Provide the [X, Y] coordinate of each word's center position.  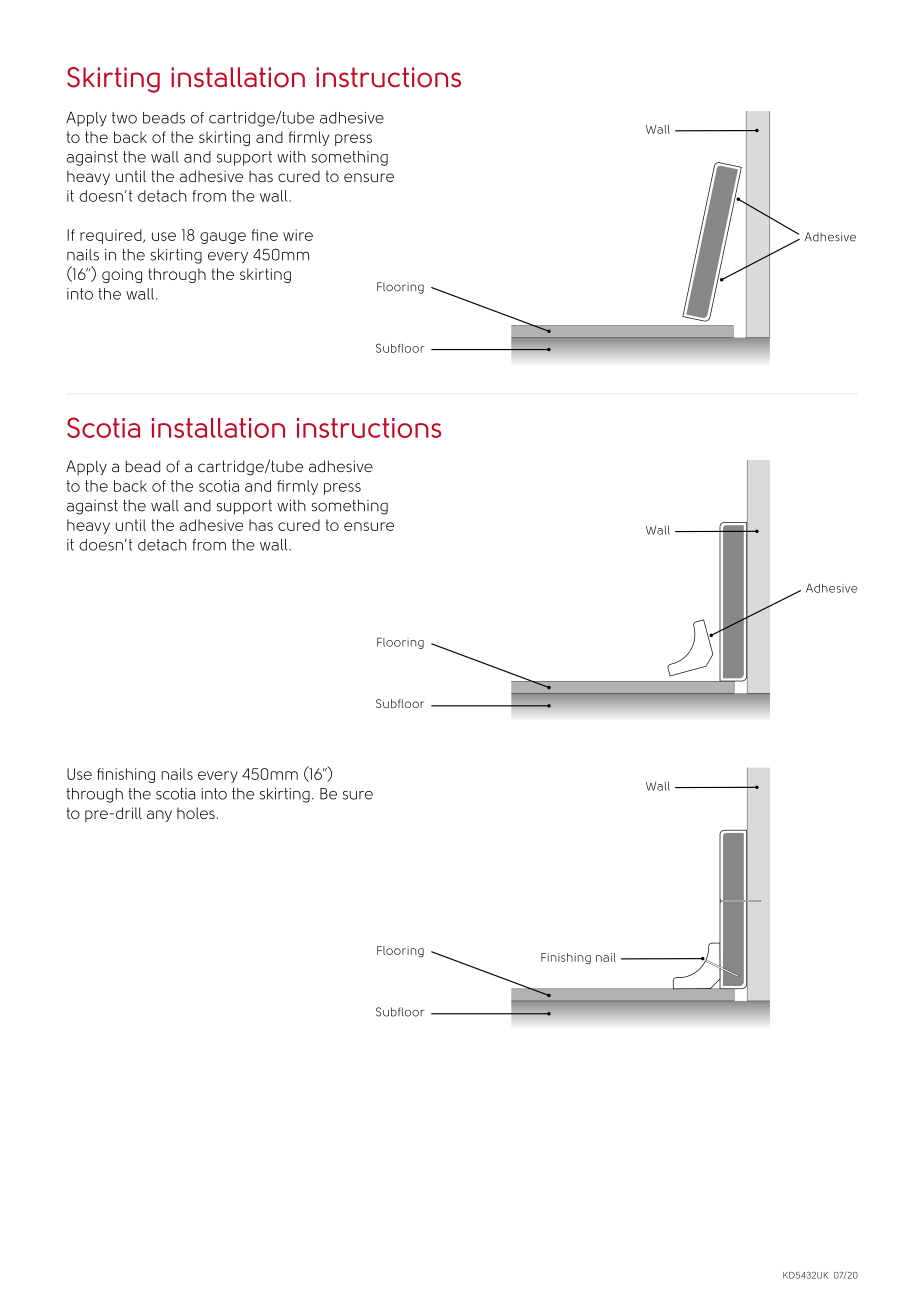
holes [196, 813]
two [124, 118]
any [159, 816]
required [112, 236]
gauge [223, 238]
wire [298, 235]
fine [265, 235]
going [122, 275]
